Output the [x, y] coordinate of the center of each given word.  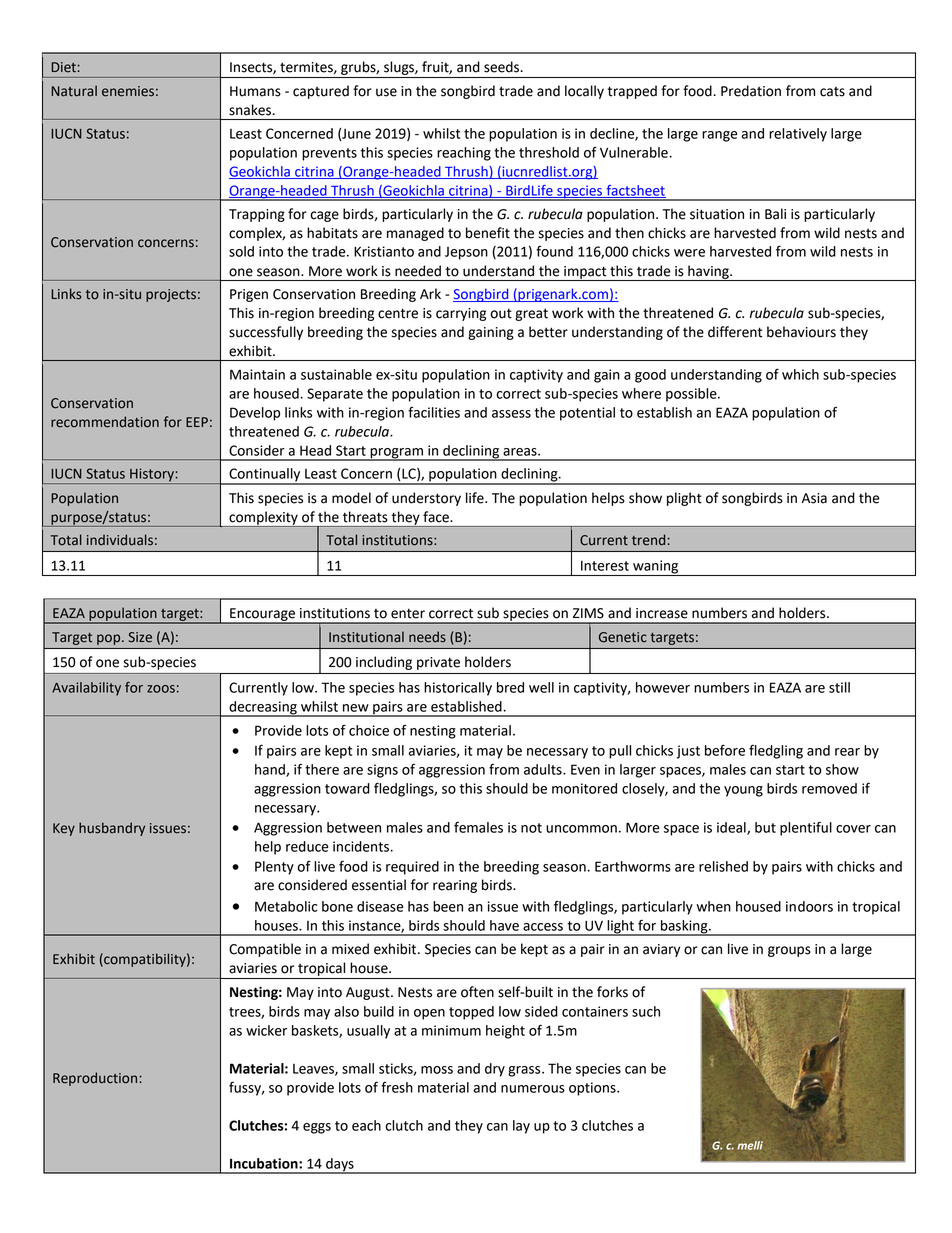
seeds [503, 67]
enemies [128, 91]
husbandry [112, 829]
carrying [461, 314]
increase [662, 613]
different [735, 332]
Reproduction [96, 1079]
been [448, 906]
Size [140, 637]
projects [171, 295]
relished [723, 866]
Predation [751, 91]
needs [427, 637]
